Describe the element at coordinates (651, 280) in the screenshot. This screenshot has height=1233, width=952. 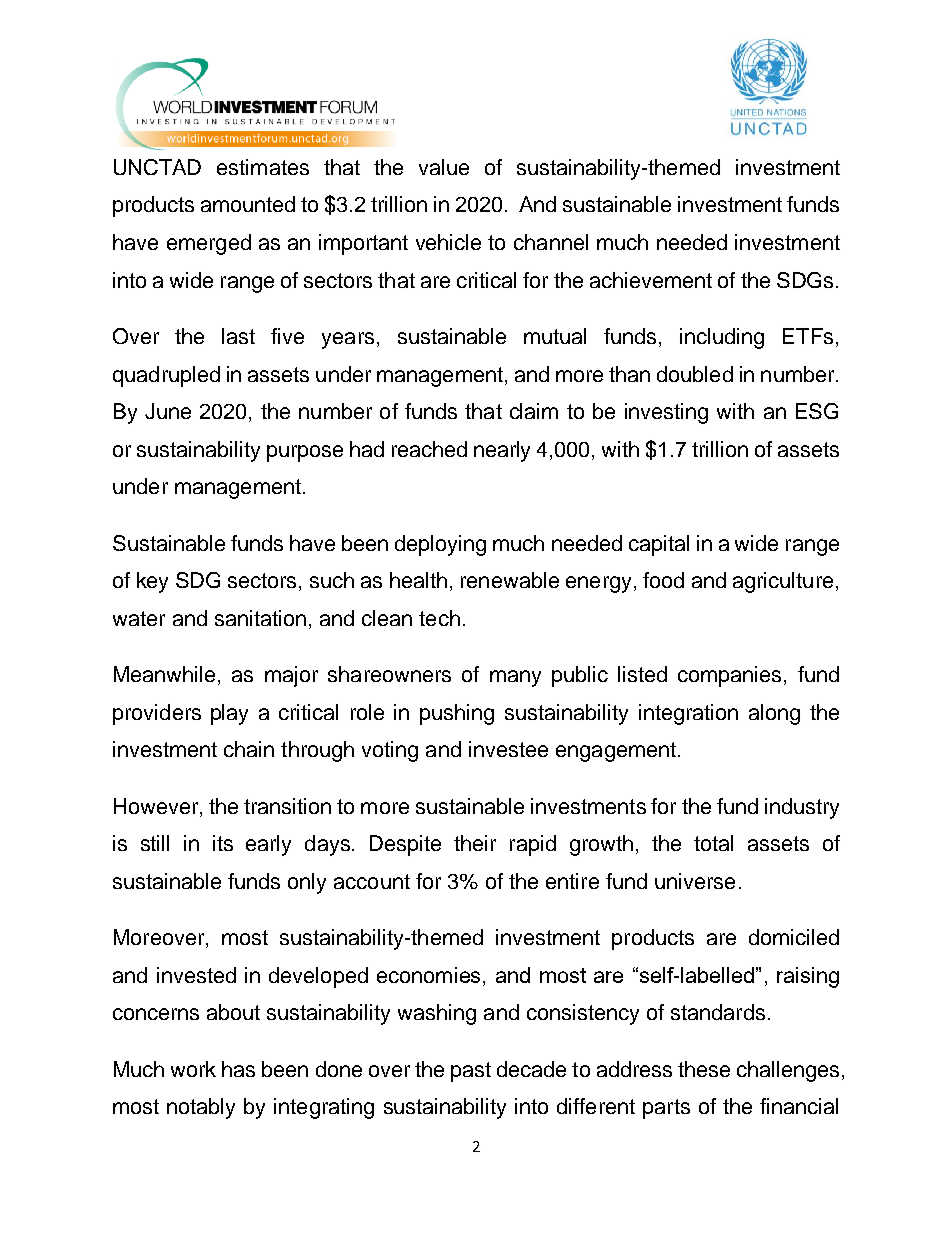
I see `achievement` at that location.
